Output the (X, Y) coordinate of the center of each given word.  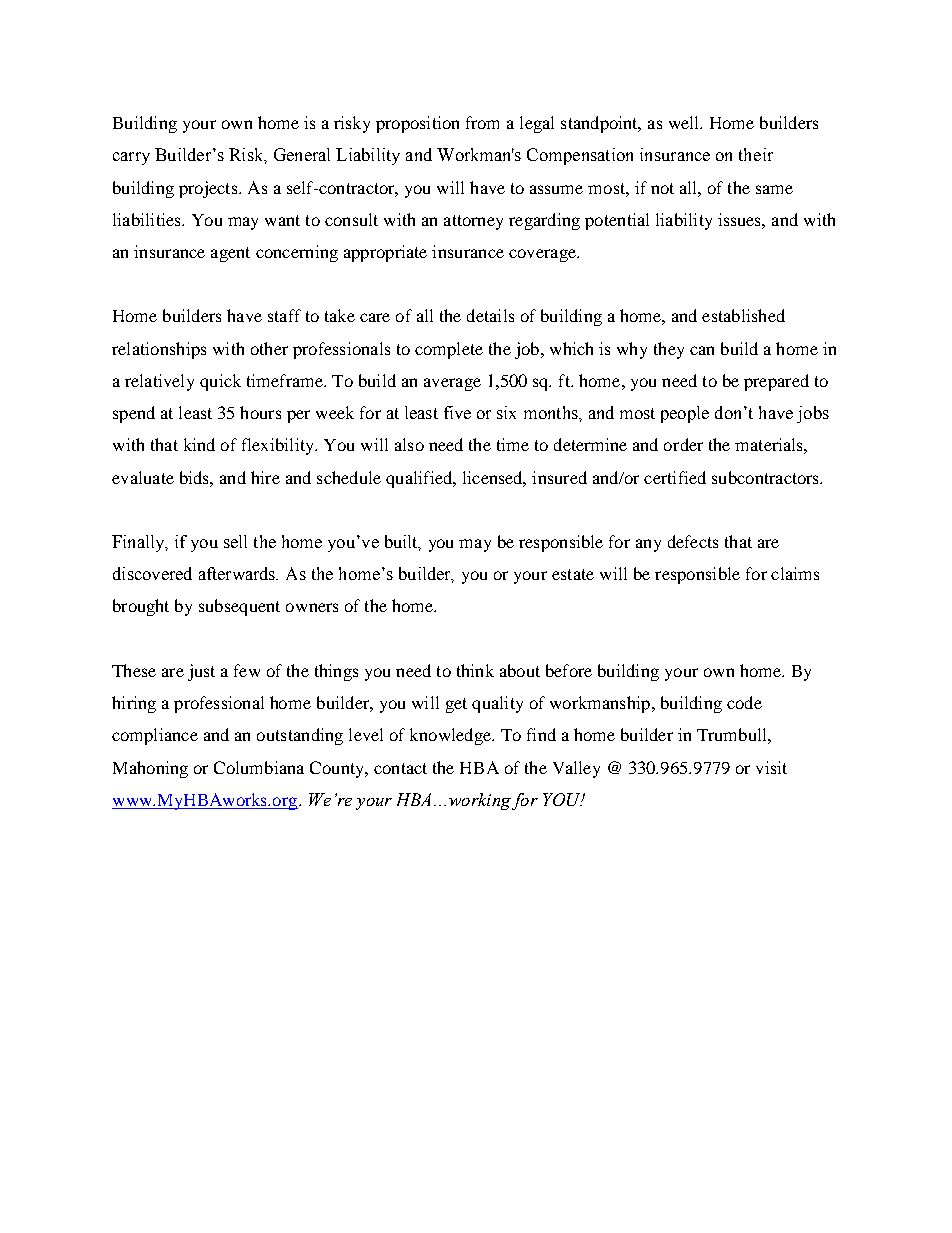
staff (284, 315)
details (490, 315)
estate (573, 574)
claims (795, 573)
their (756, 154)
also (409, 444)
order (683, 444)
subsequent (239, 607)
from (482, 122)
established (743, 315)
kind (199, 444)
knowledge (451, 736)
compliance (155, 736)
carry (131, 158)
